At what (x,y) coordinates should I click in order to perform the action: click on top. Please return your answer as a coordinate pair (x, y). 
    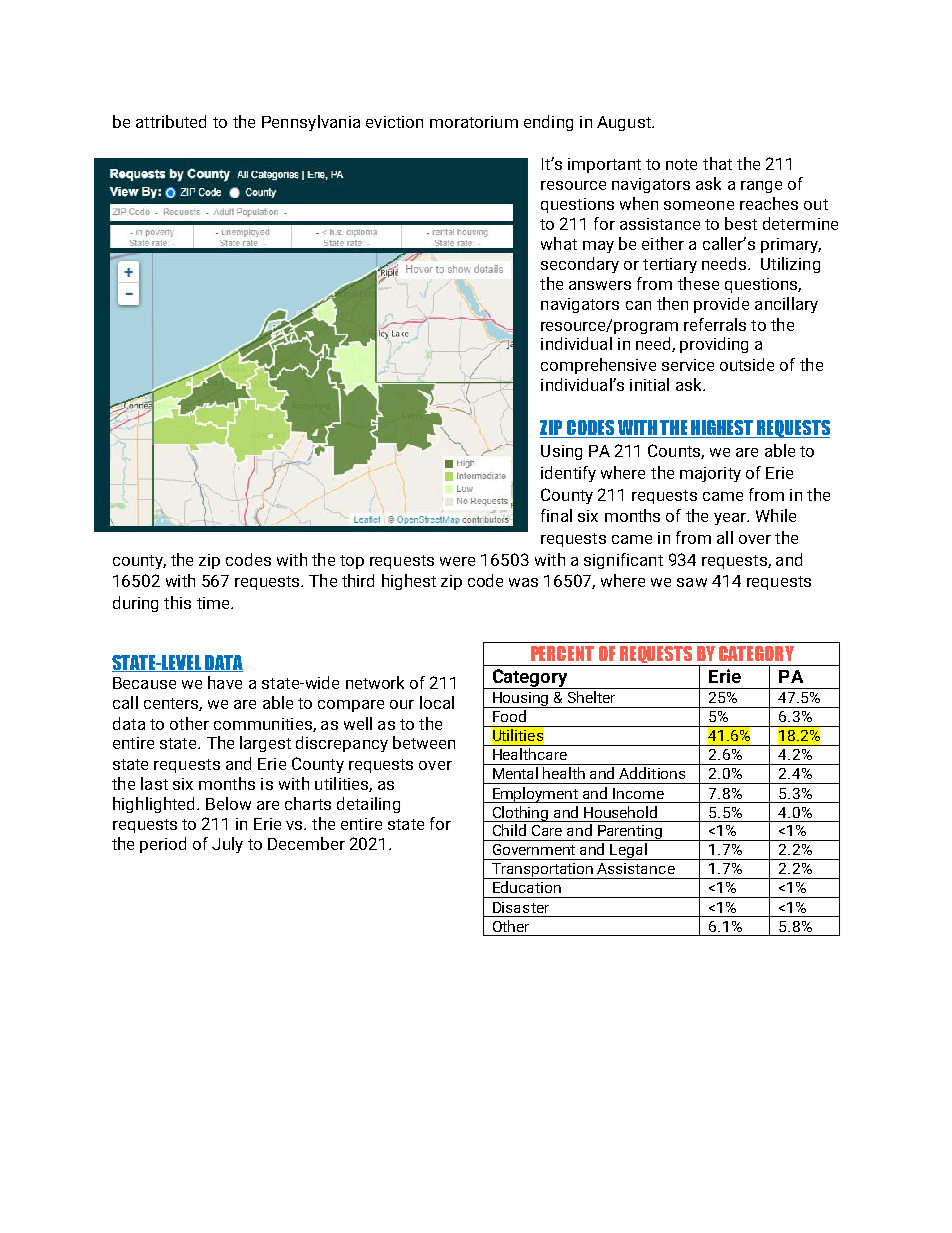
    Looking at the image, I should click on (352, 562).
